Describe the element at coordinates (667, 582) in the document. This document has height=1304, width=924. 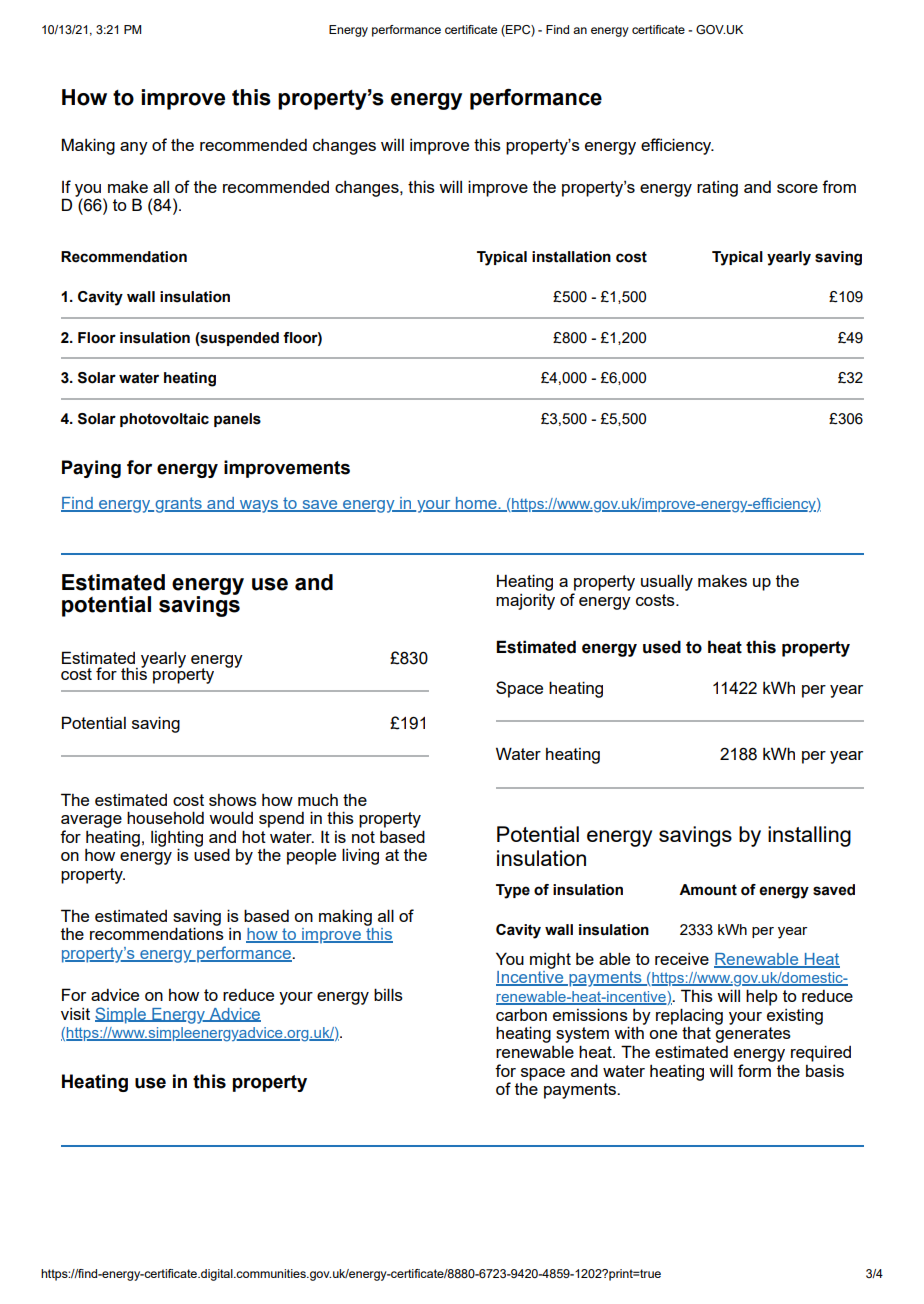
I see `usually` at that location.
